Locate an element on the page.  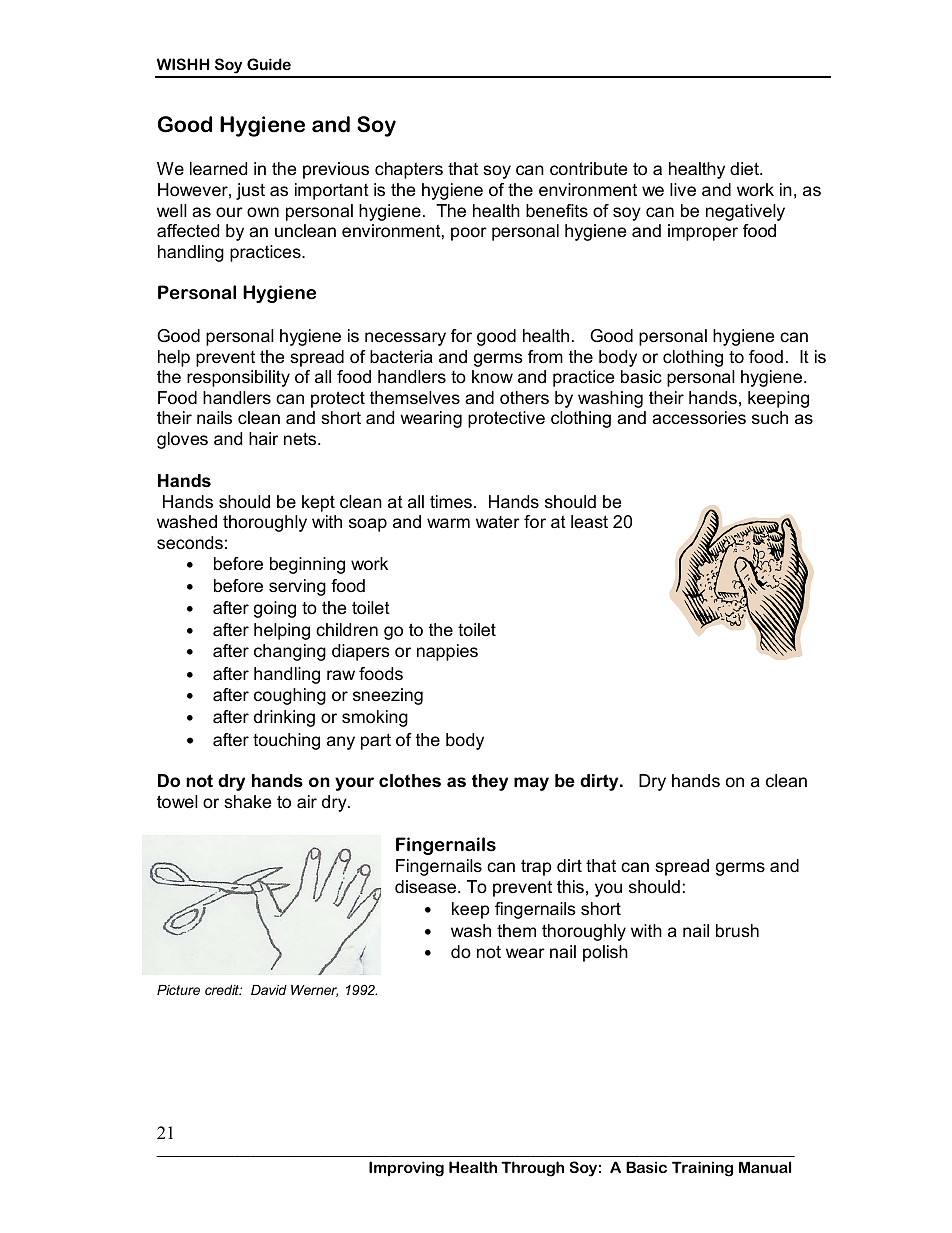
Through is located at coordinates (532, 1169).
